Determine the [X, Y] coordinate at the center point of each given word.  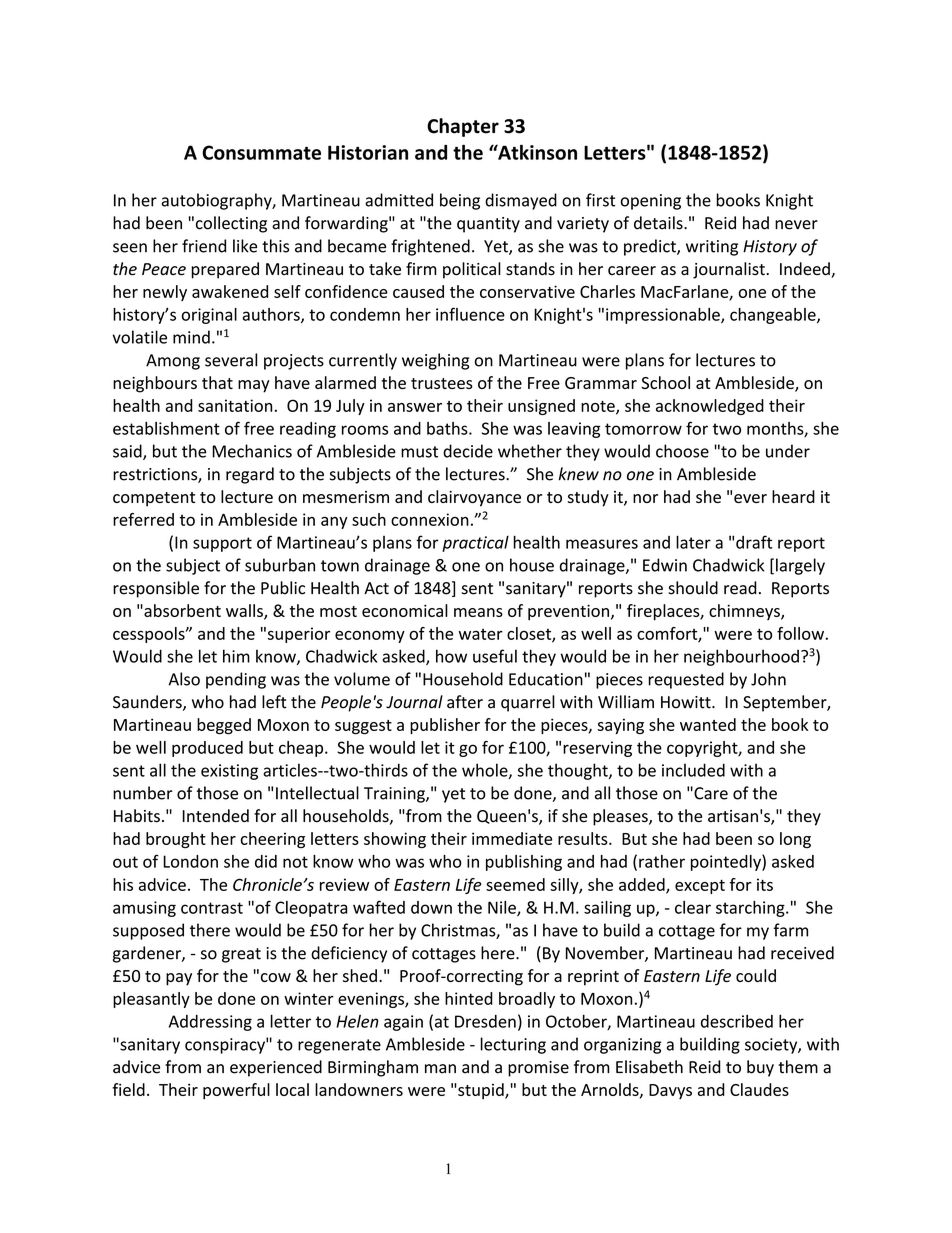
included [693, 770]
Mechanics [252, 451]
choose [682, 451]
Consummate [261, 152]
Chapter [463, 127]
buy [760, 1068]
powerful [236, 1091]
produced [207, 749]
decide [468, 451]
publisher [445, 726]
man [440, 1069]
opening [651, 202]
